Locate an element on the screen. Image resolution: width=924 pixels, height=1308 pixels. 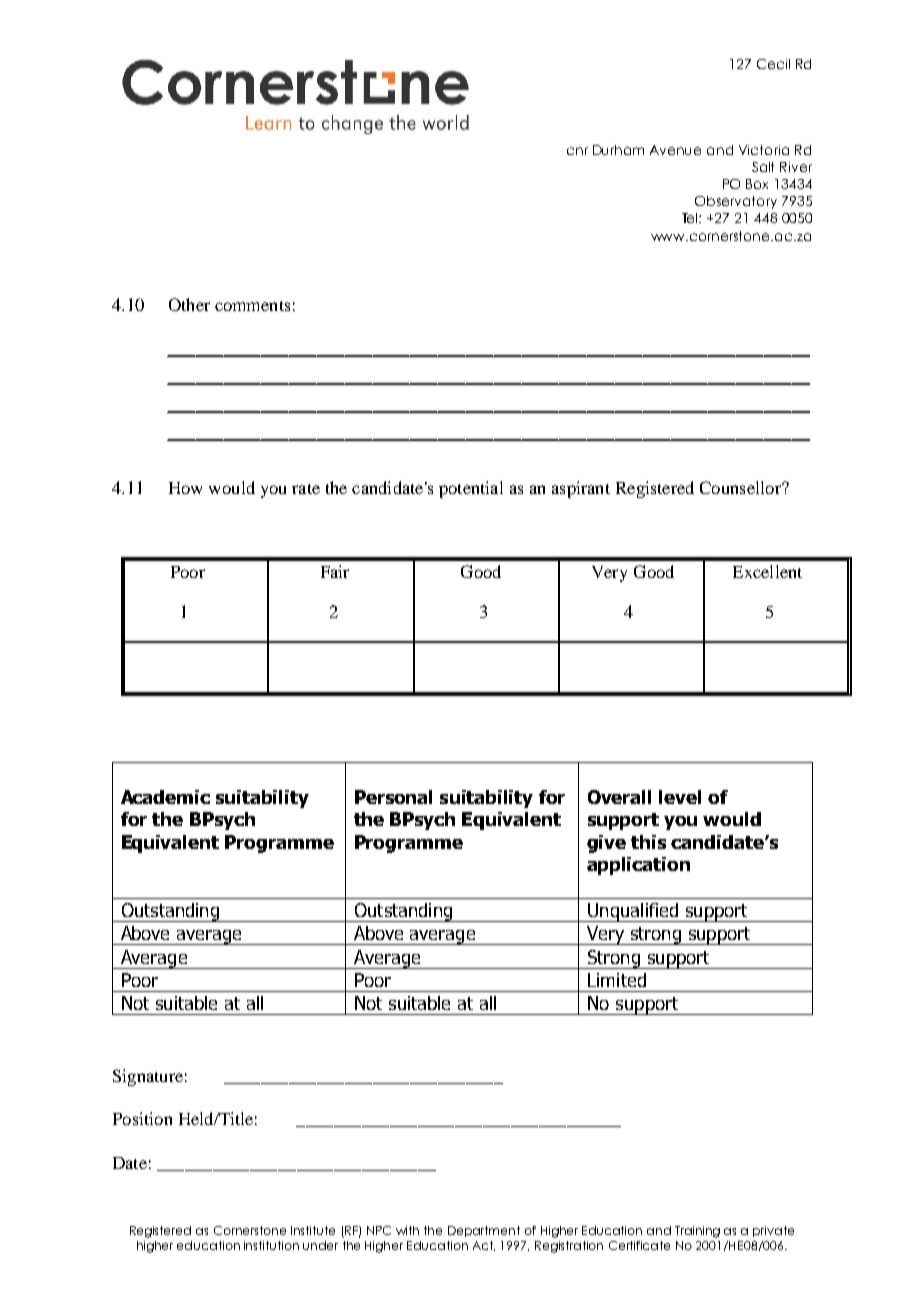
Department is located at coordinates (484, 1231).
